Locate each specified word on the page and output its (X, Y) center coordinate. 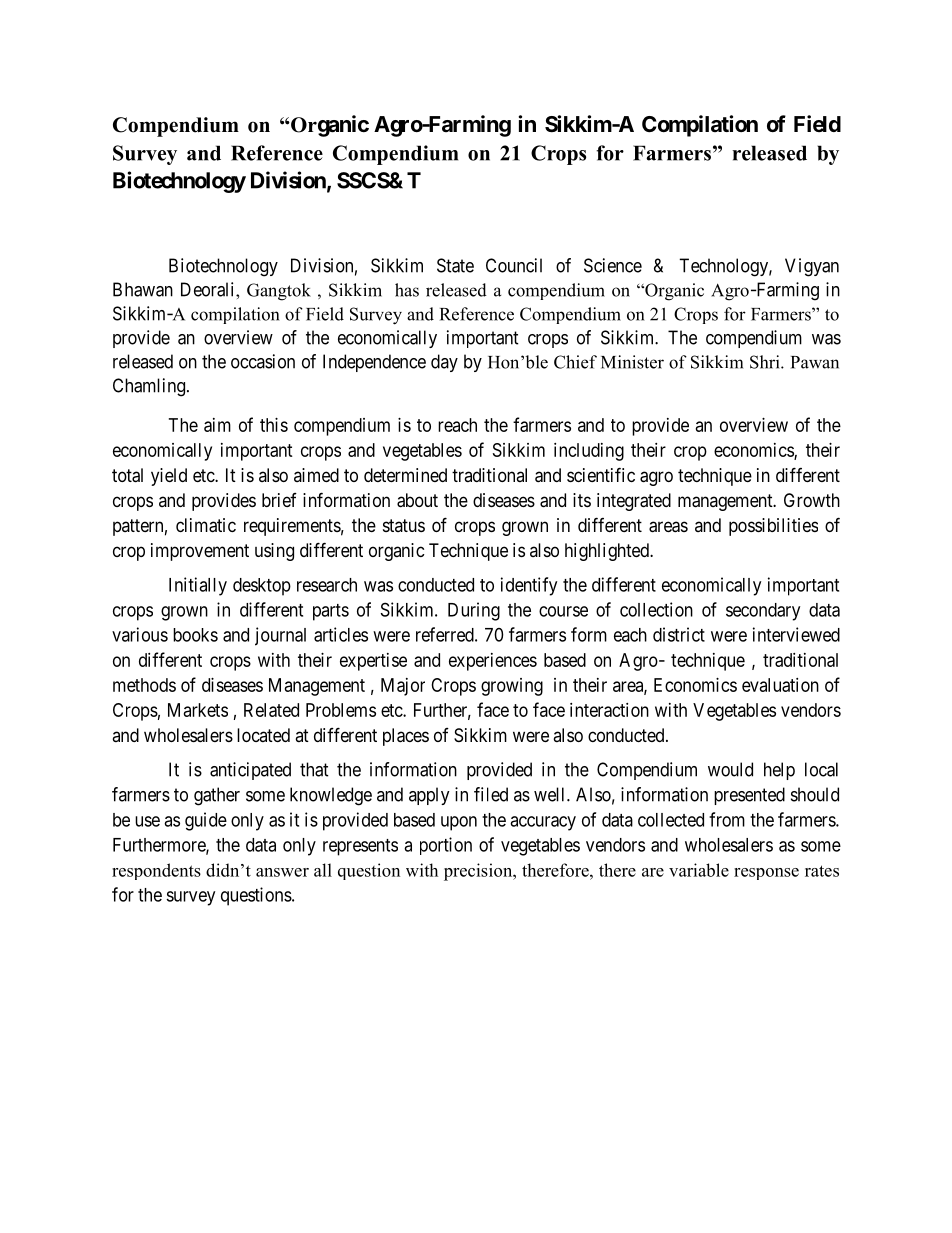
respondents (156, 871)
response (766, 874)
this (274, 425)
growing (512, 687)
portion (446, 846)
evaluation (780, 685)
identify (529, 586)
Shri (766, 362)
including (589, 452)
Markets (198, 710)
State (455, 265)
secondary (763, 612)
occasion (263, 361)
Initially (198, 586)
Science (613, 265)
